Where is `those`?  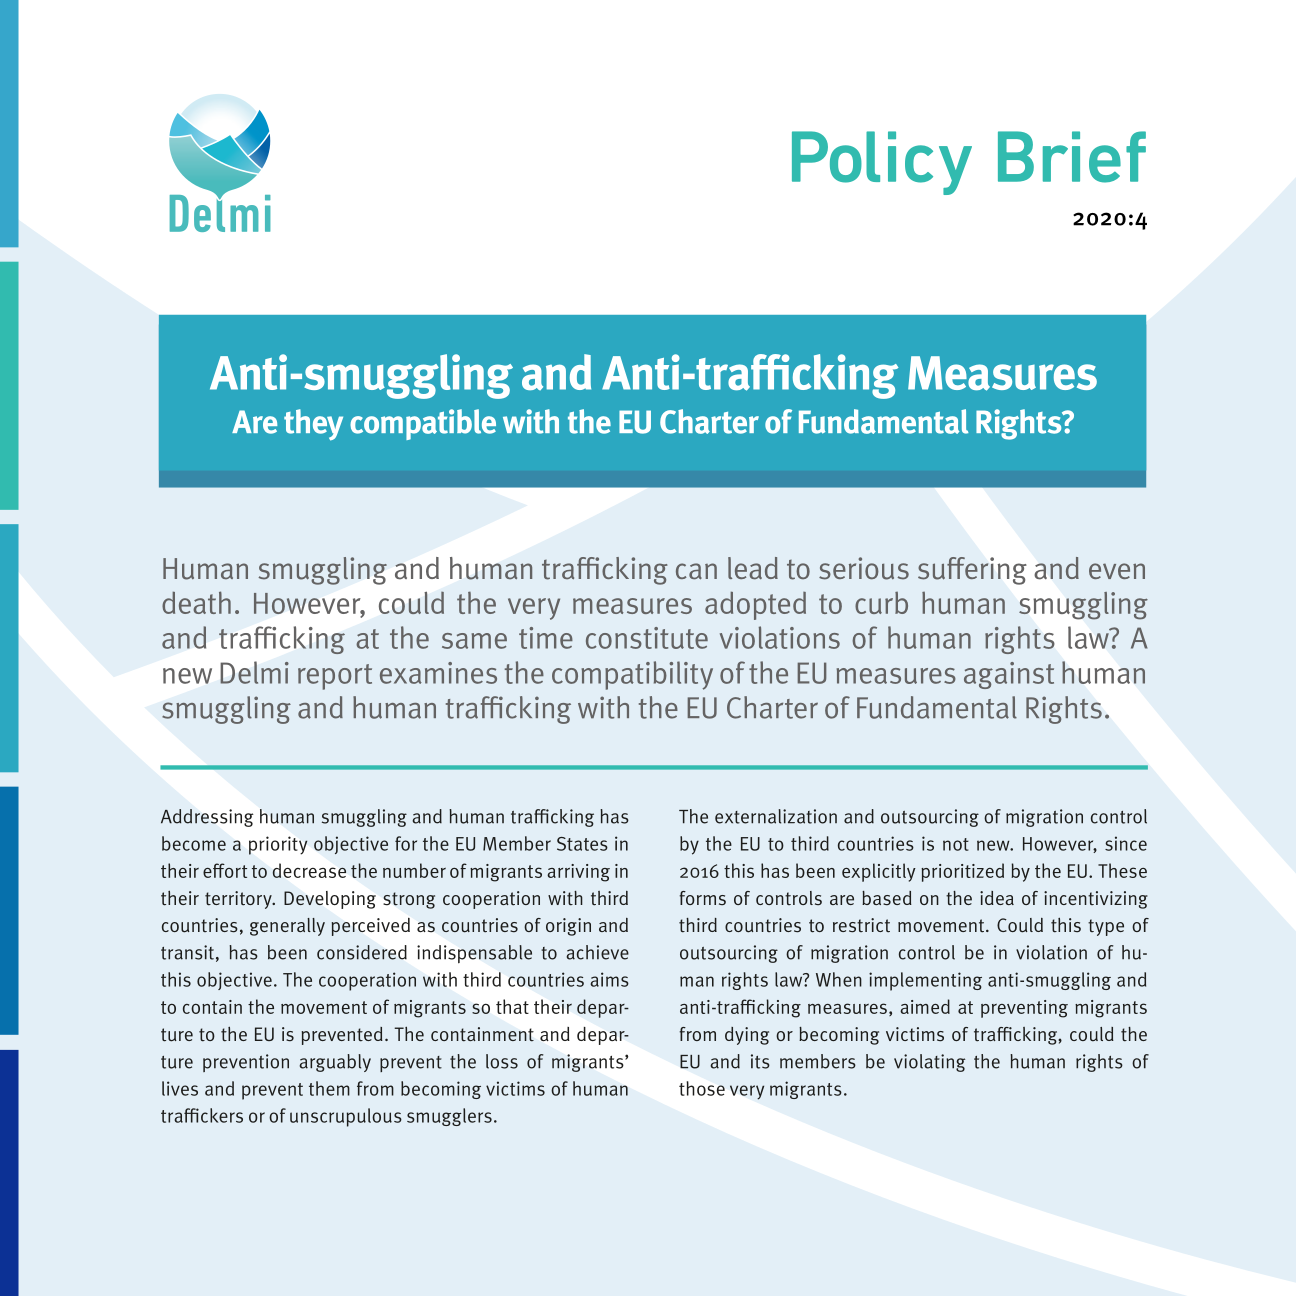 those is located at coordinates (702, 1088).
